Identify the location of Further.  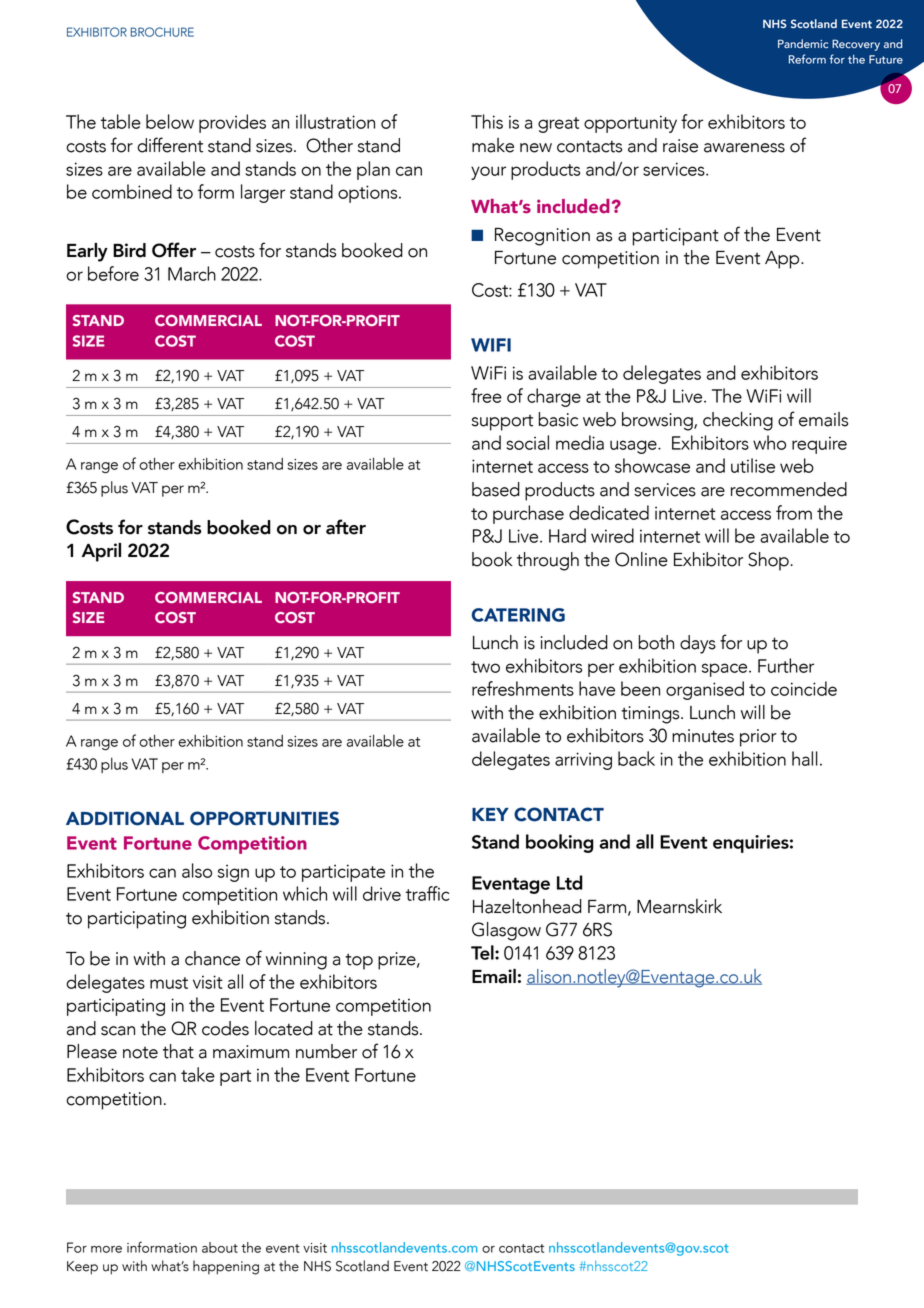
(786, 665).
